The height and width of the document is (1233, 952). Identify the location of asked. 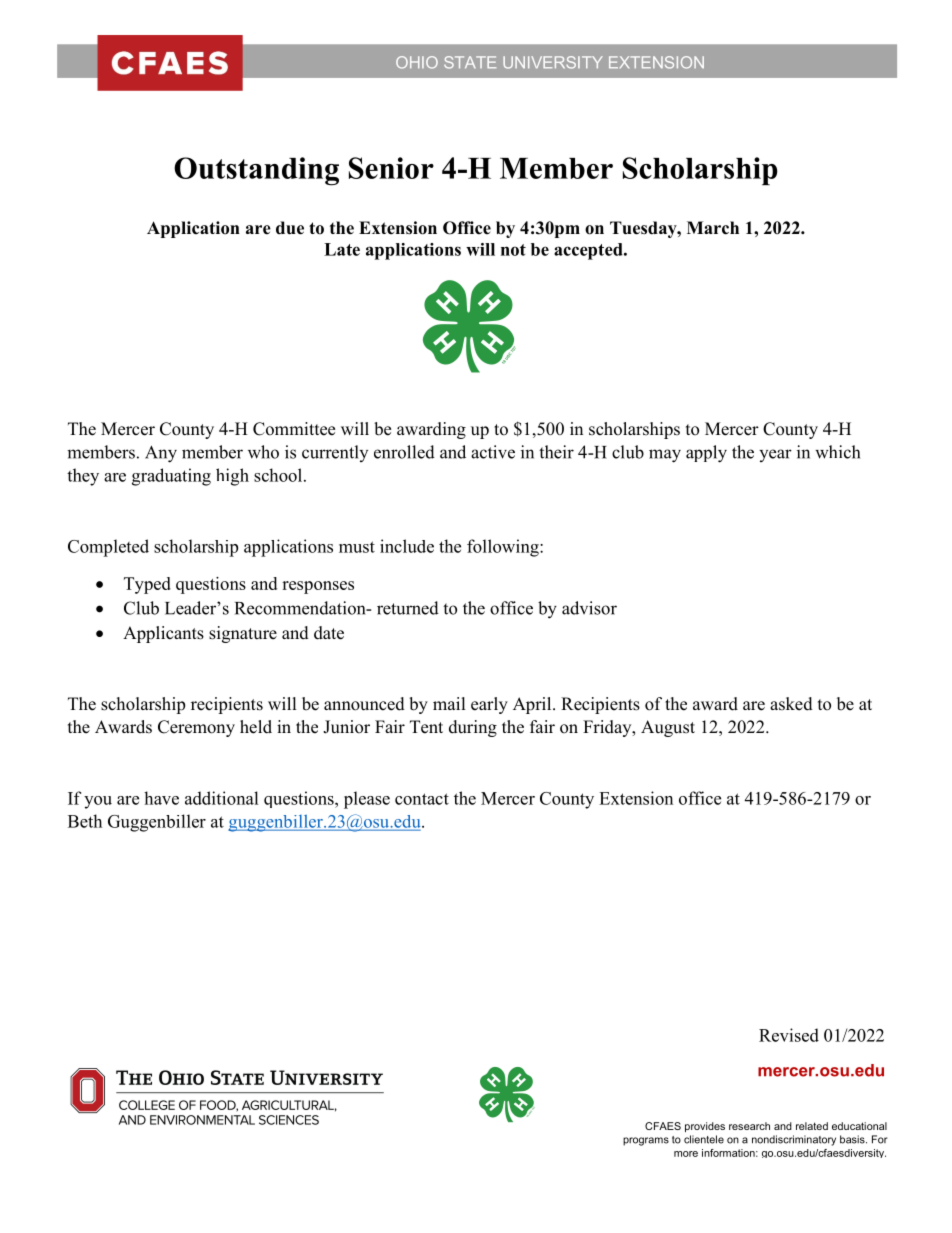
(791, 704).
